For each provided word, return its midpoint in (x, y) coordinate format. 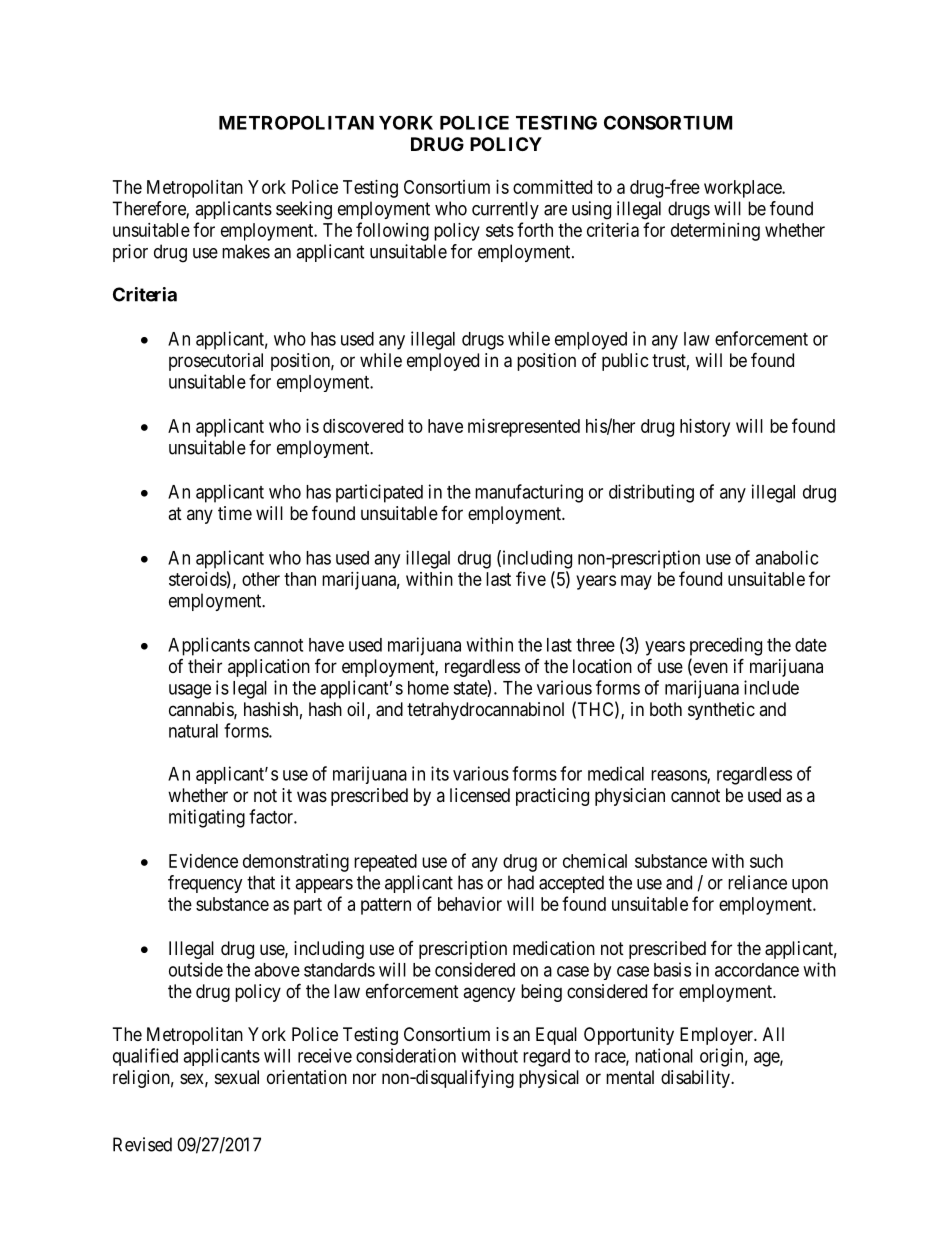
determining (715, 232)
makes (246, 251)
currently (505, 210)
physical (549, 1079)
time (235, 513)
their (205, 666)
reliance (757, 882)
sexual (237, 1077)
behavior (470, 904)
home (428, 688)
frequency (205, 884)
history (705, 428)
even (709, 669)
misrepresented (524, 428)
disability (696, 1079)
